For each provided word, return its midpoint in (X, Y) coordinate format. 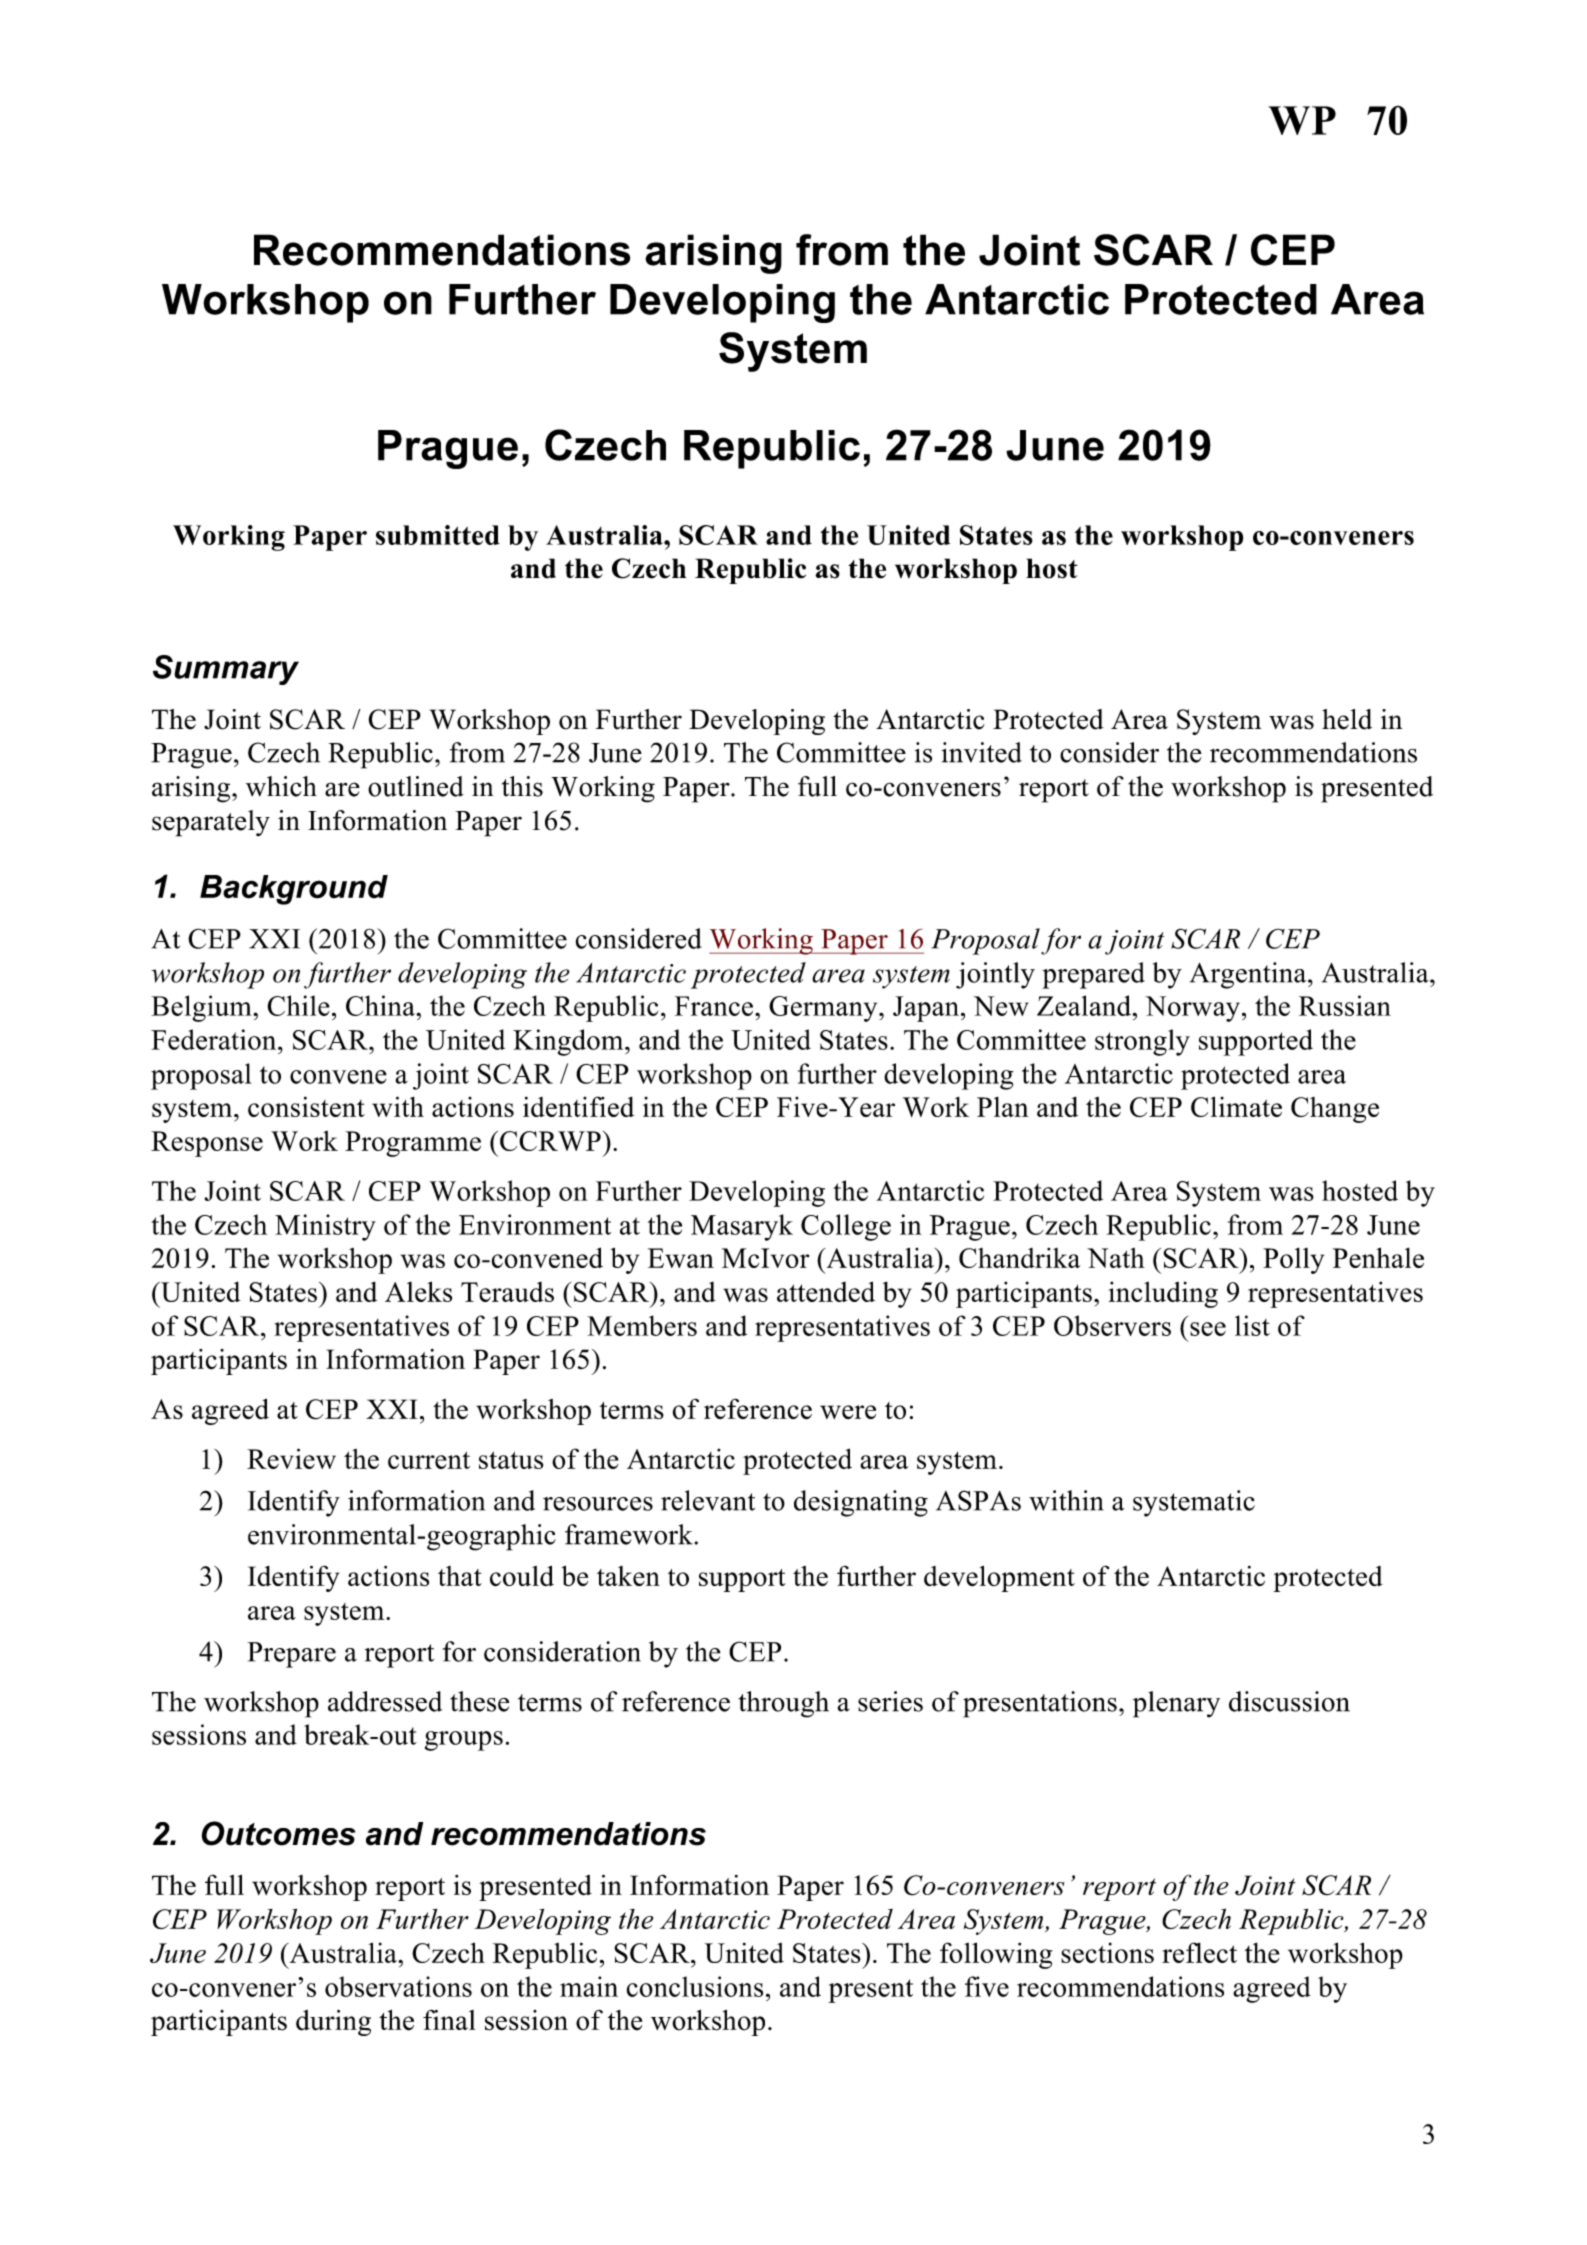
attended (826, 1291)
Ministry (325, 1227)
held (1347, 719)
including (1163, 1294)
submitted (438, 535)
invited (981, 752)
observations (398, 1986)
